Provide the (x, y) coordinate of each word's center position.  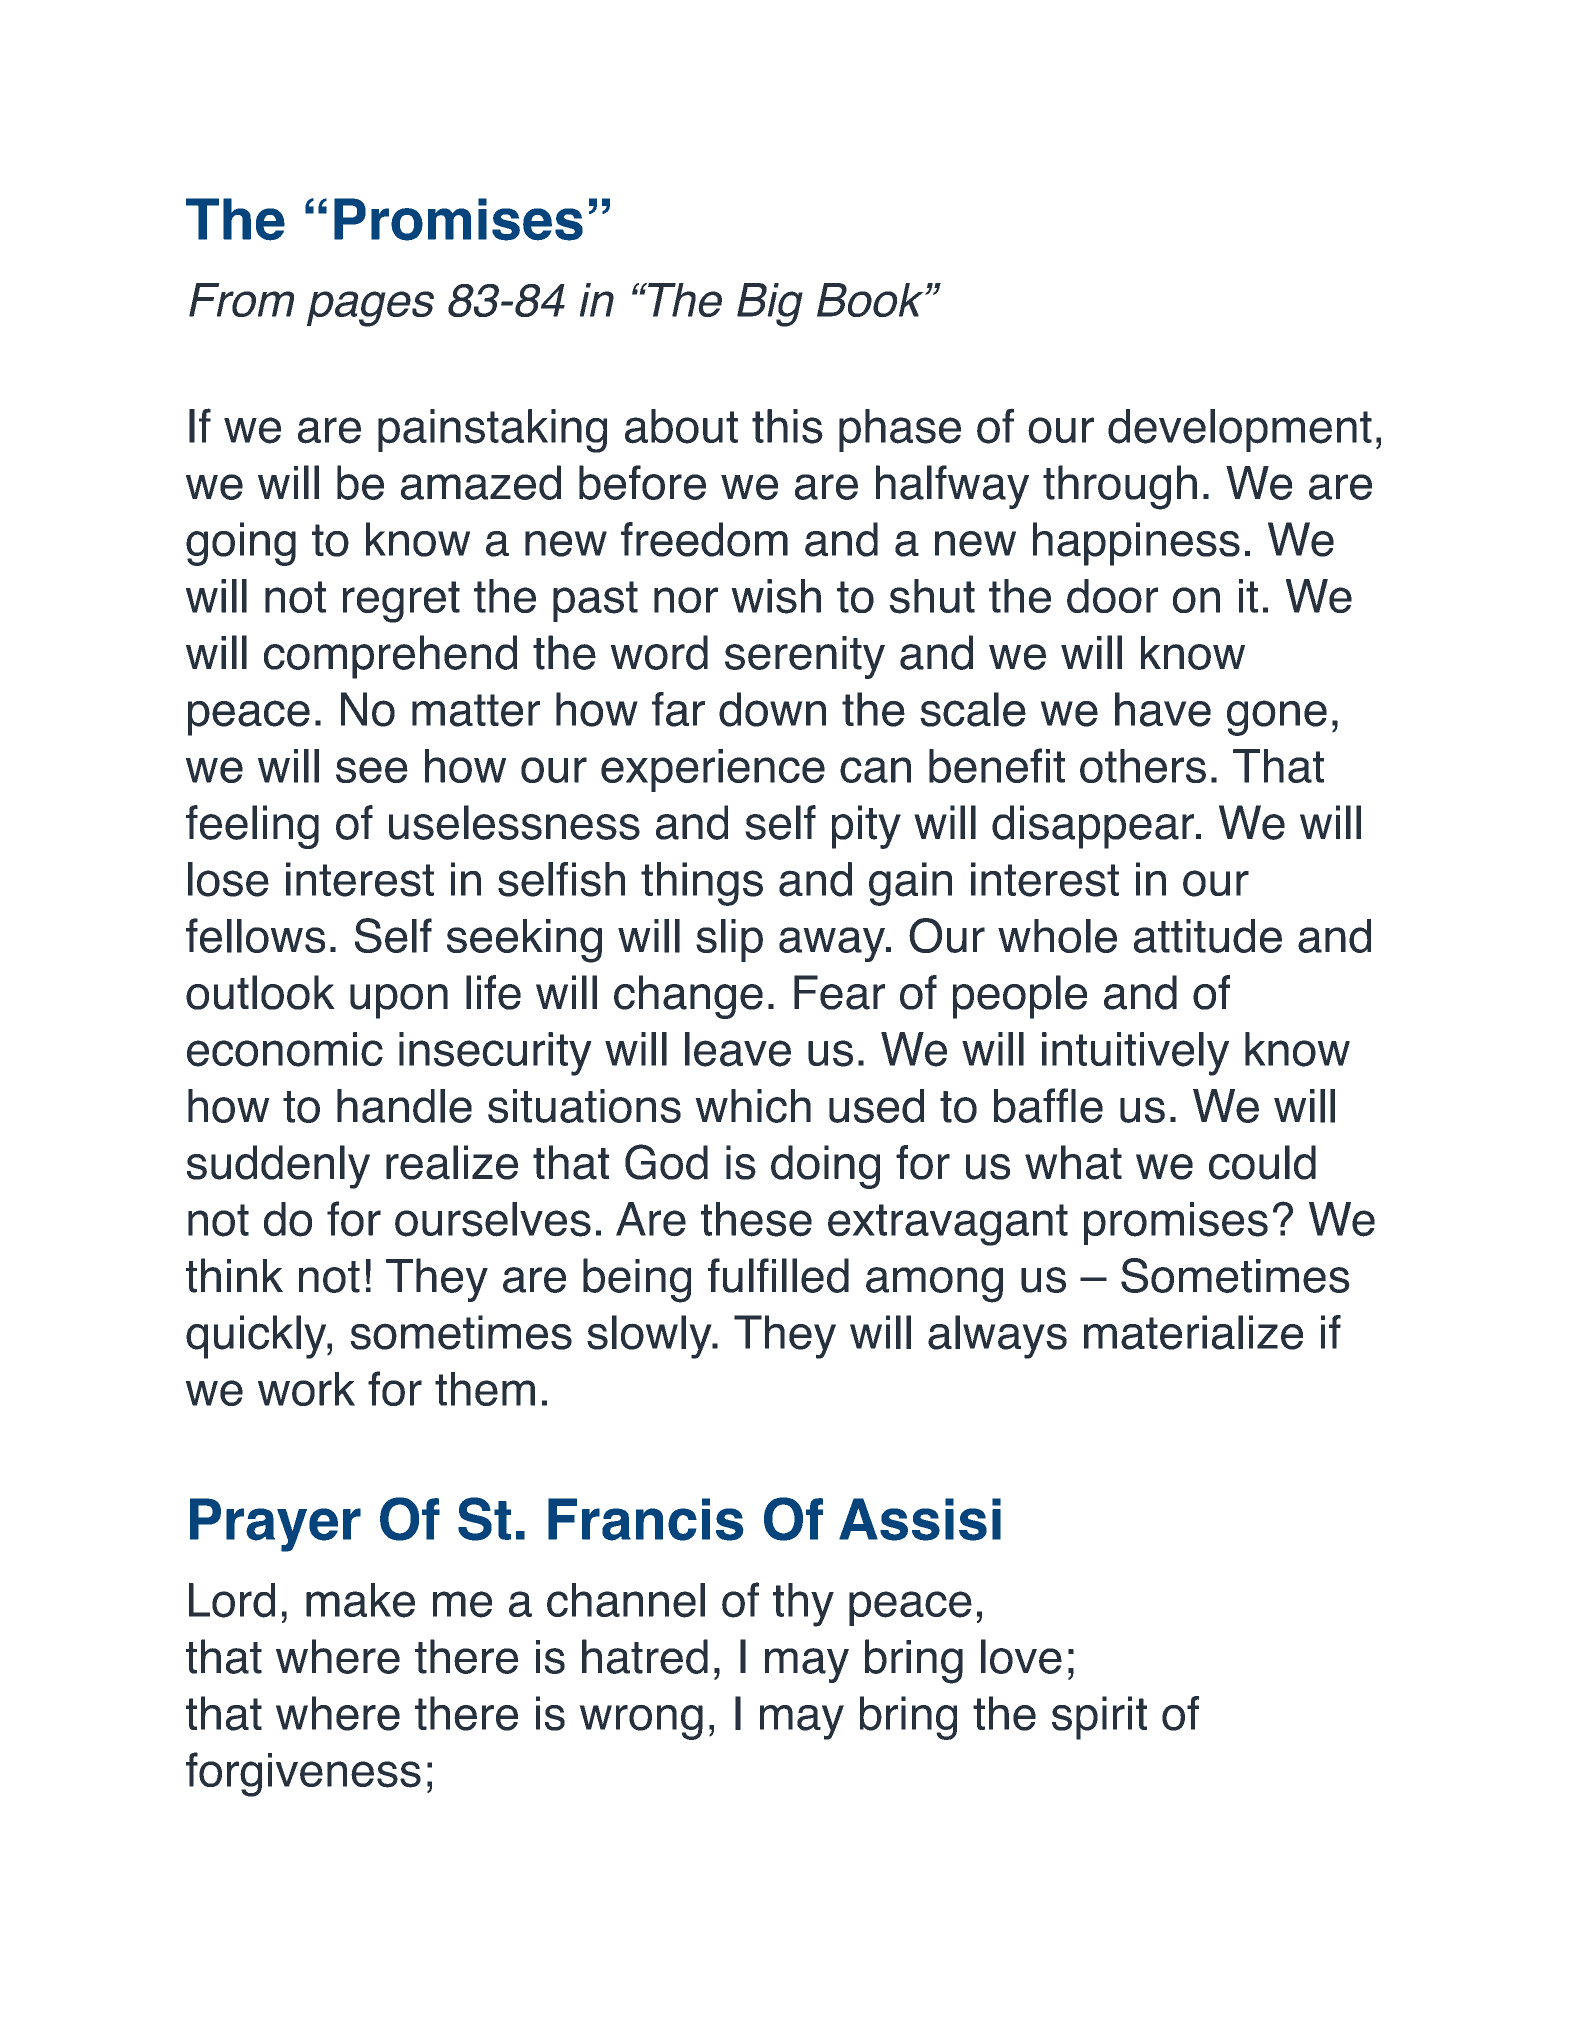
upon (399, 1001)
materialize (1193, 1332)
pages (370, 309)
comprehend (390, 657)
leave (738, 1049)
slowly (650, 1337)
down (772, 709)
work (306, 1389)
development (1240, 430)
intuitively (1135, 1054)
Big (770, 305)
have (1163, 709)
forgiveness (303, 1774)
